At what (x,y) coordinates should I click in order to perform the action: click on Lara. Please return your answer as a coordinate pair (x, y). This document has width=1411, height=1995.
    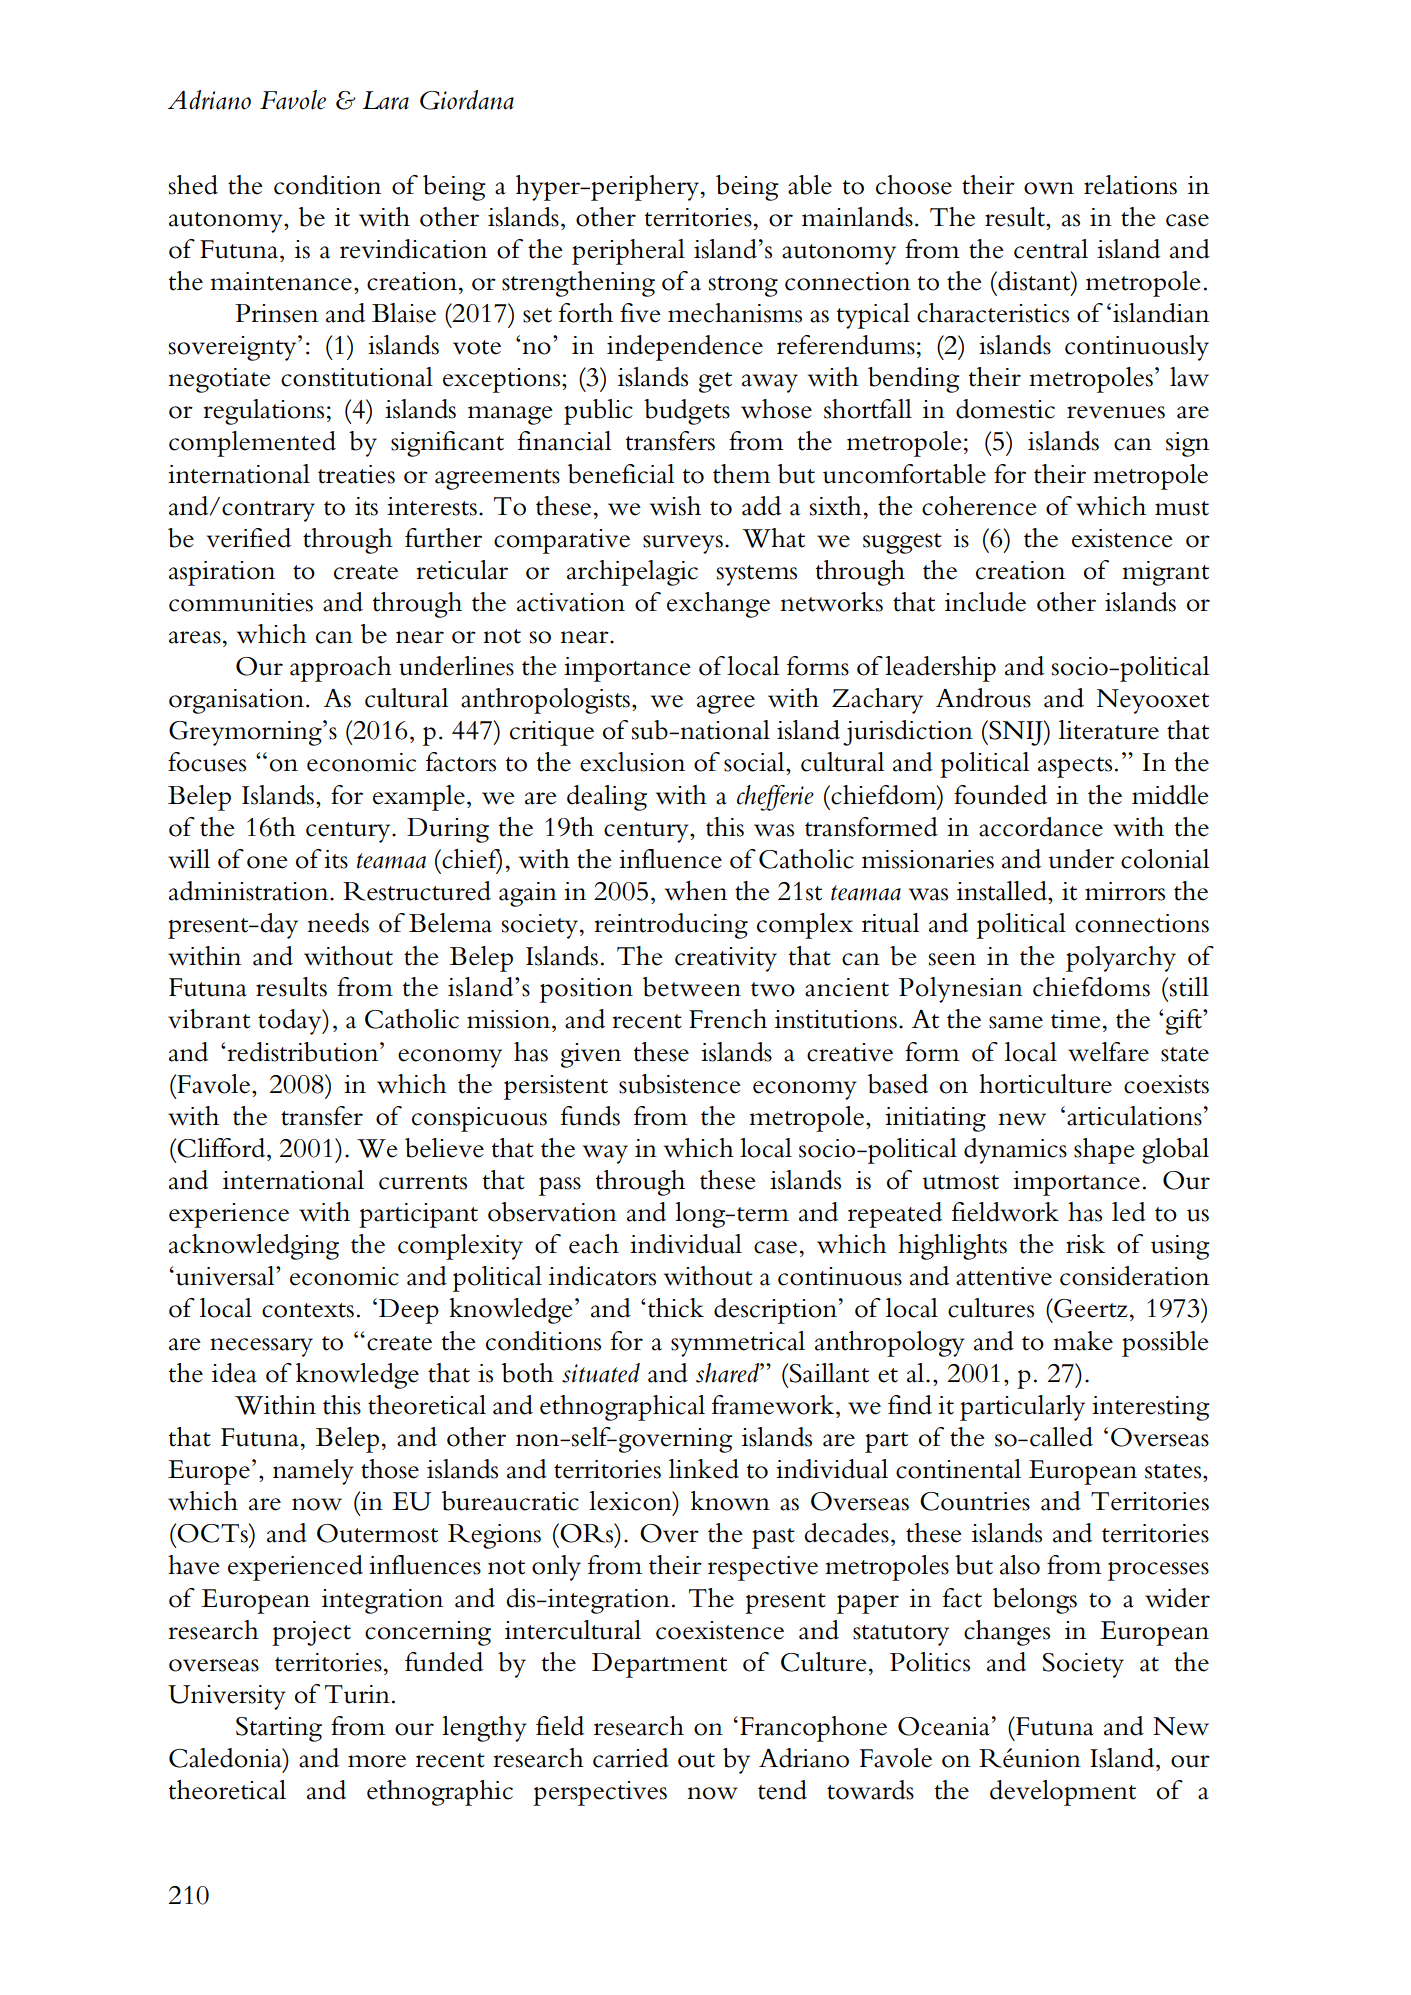
    Looking at the image, I should click on (385, 100).
